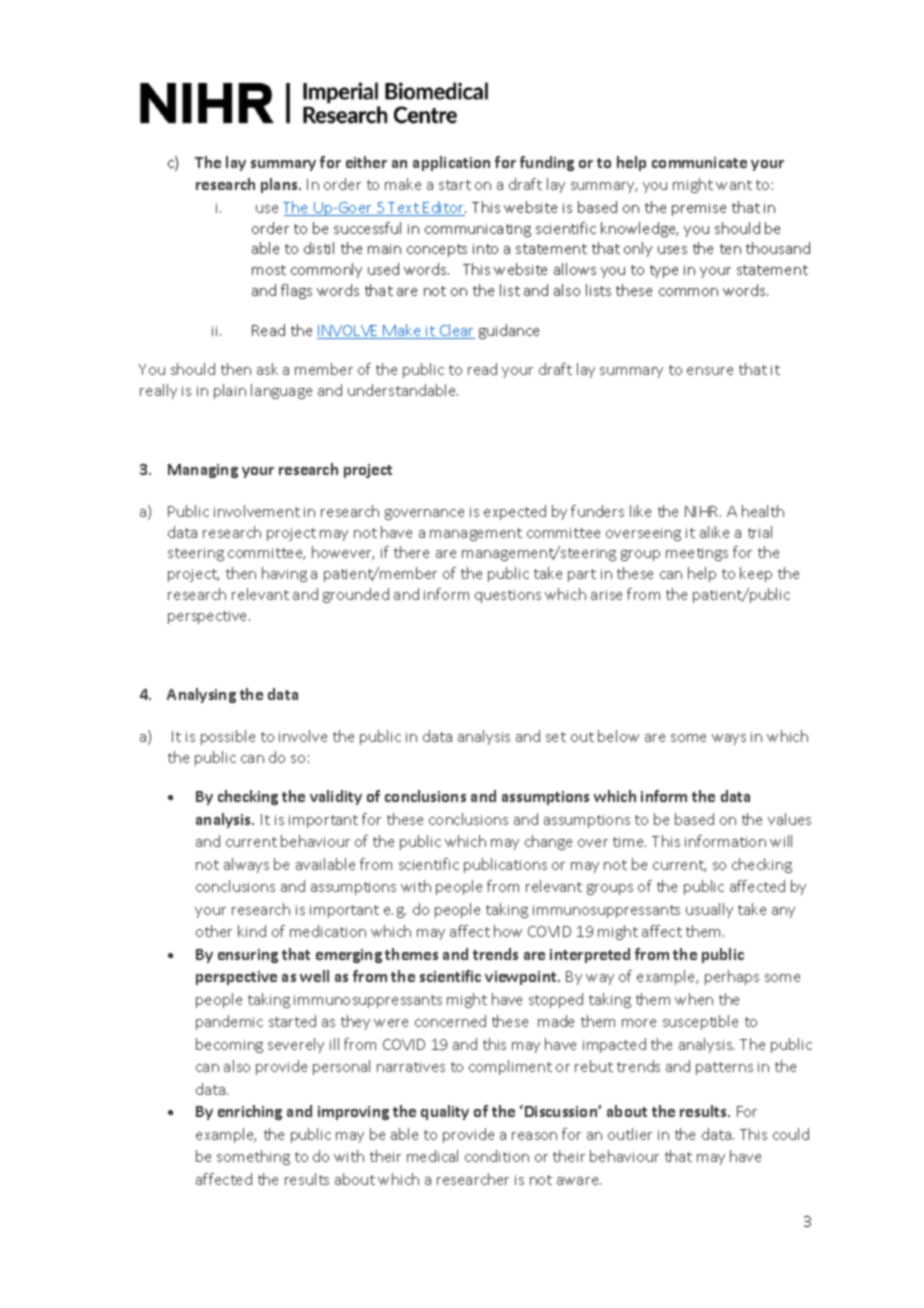  What do you see at coordinates (445, 1112) in the screenshot?
I see `quality` at bounding box center [445, 1112].
